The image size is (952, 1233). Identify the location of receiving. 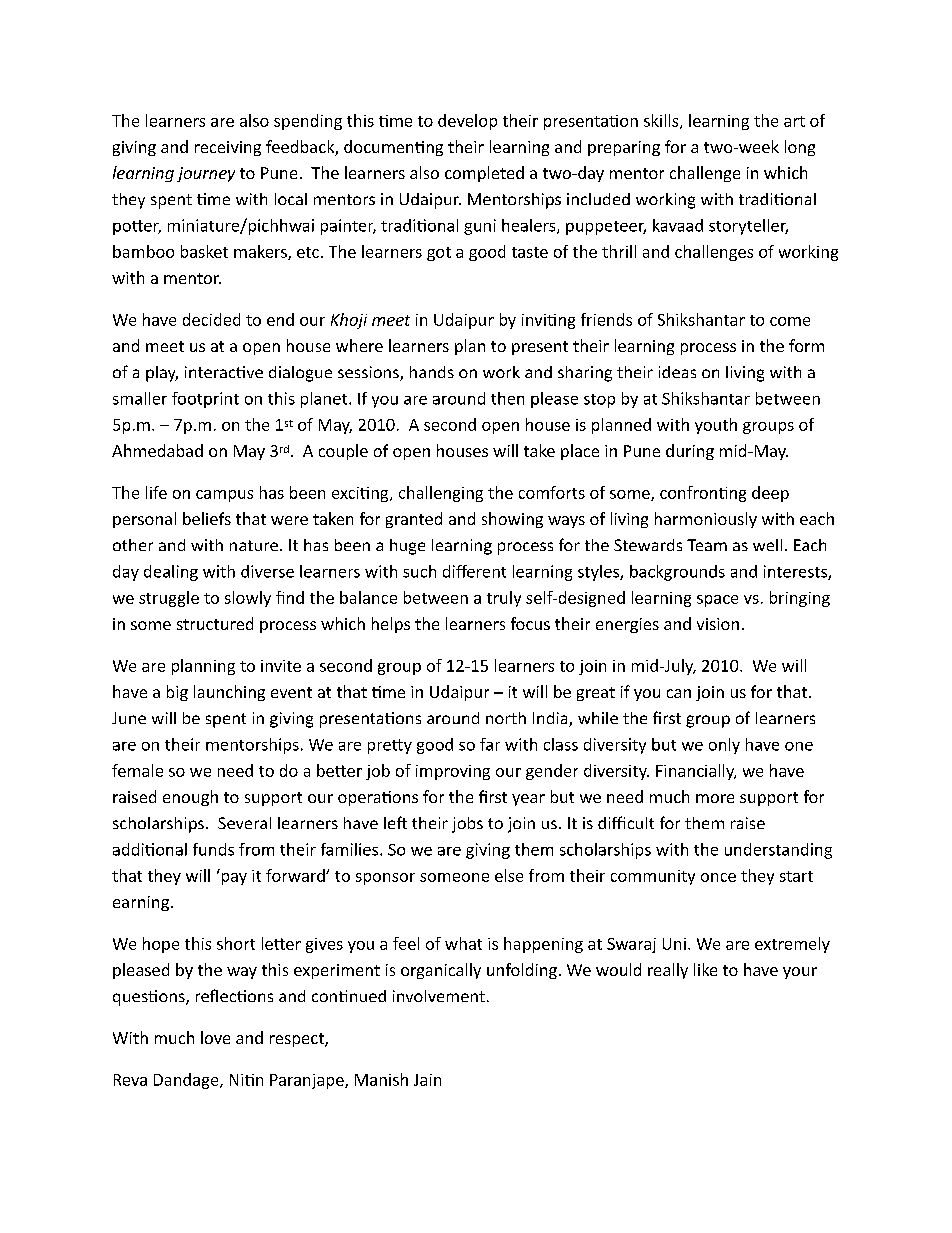
(228, 148).
